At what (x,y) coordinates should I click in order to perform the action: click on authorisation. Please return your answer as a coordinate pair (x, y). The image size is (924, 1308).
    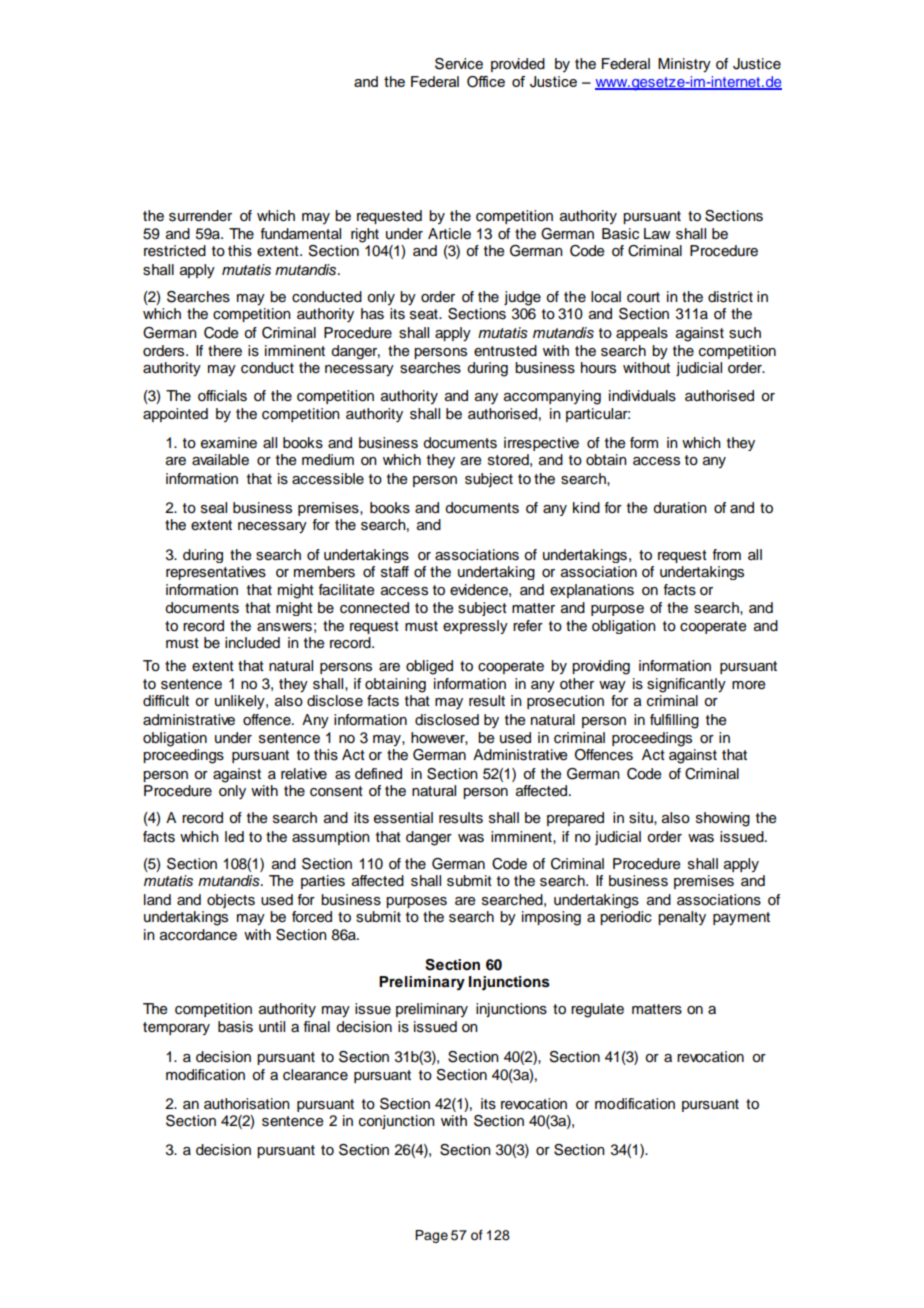
    Looking at the image, I should click on (247, 1104).
